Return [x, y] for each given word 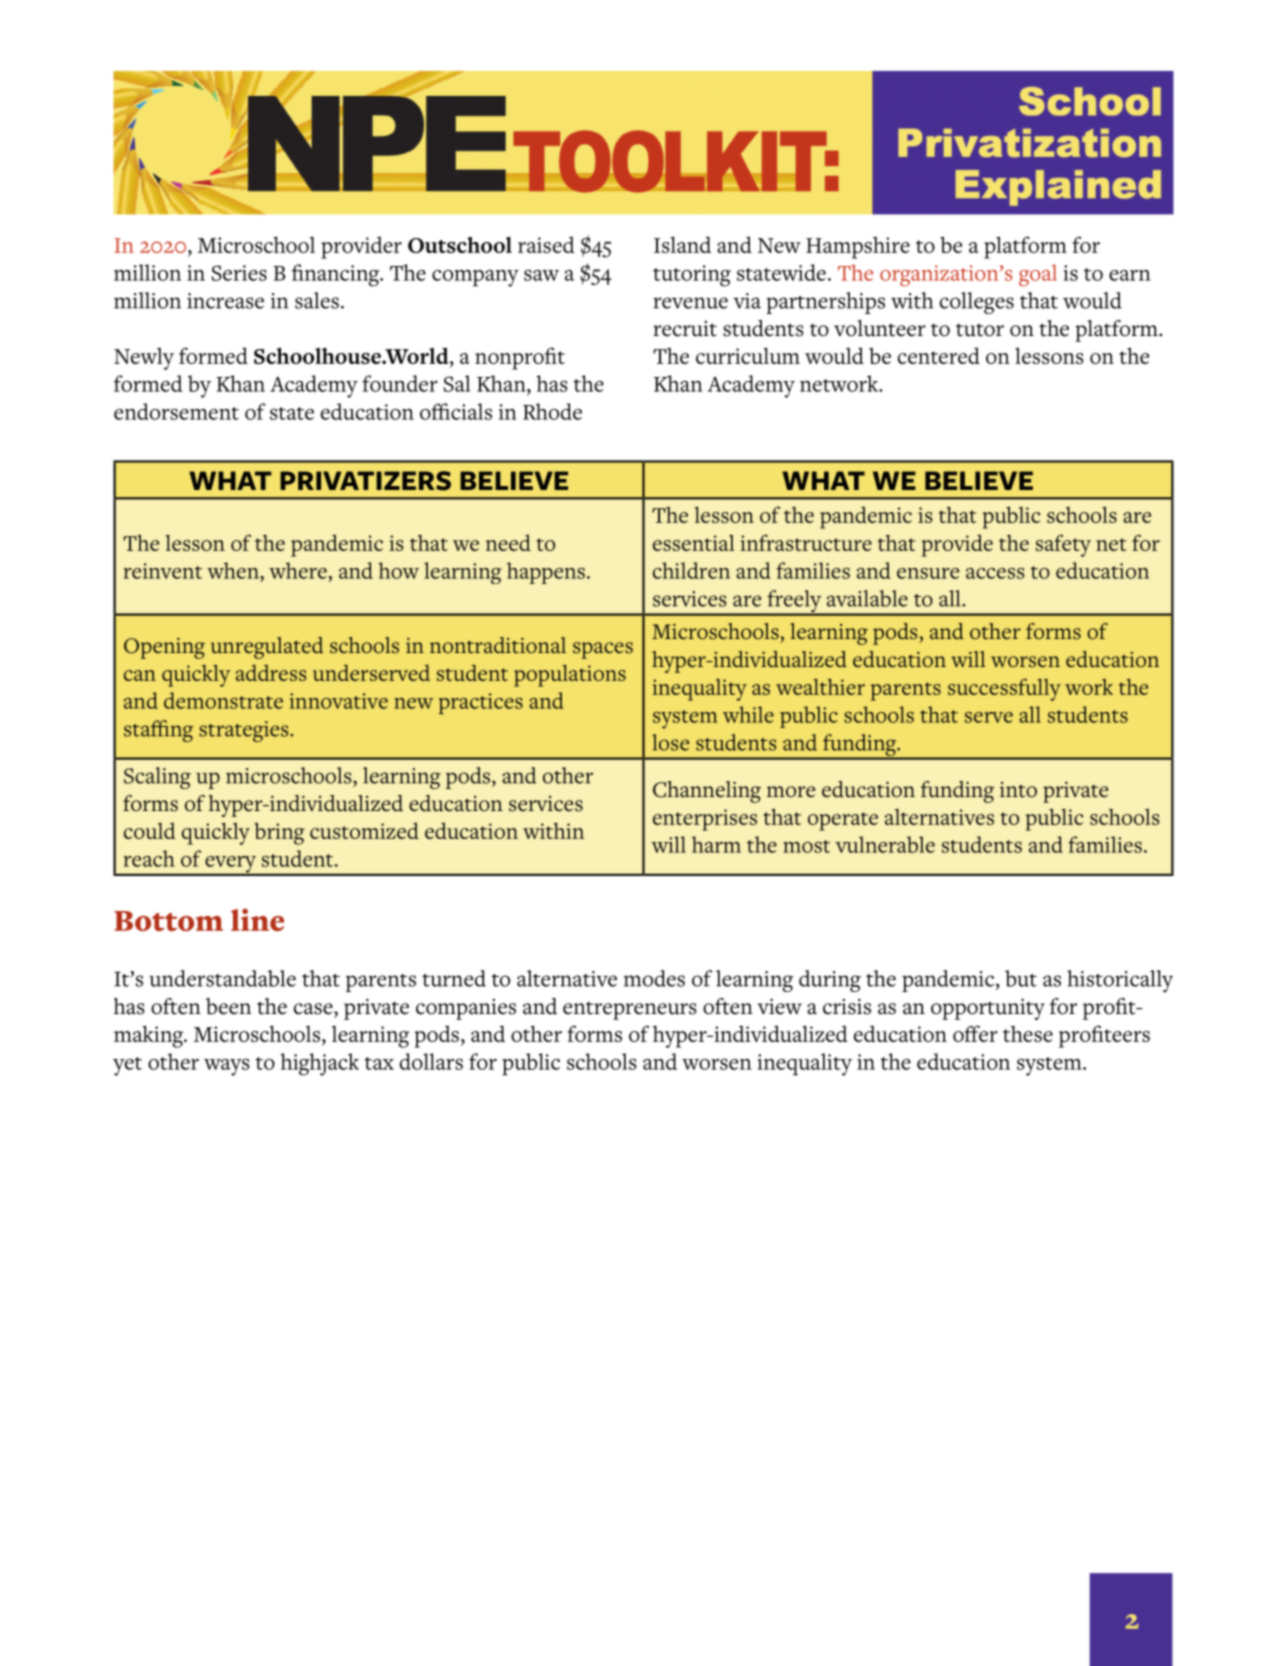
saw [541, 275]
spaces [603, 650]
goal [1038, 275]
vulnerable [885, 844]
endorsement [176, 411]
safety [1063, 545]
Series [239, 273]
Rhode [552, 411]
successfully [1004, 689]
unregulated [267, 648]
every [231, 865]
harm [716, 844]
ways [227, 1067]
